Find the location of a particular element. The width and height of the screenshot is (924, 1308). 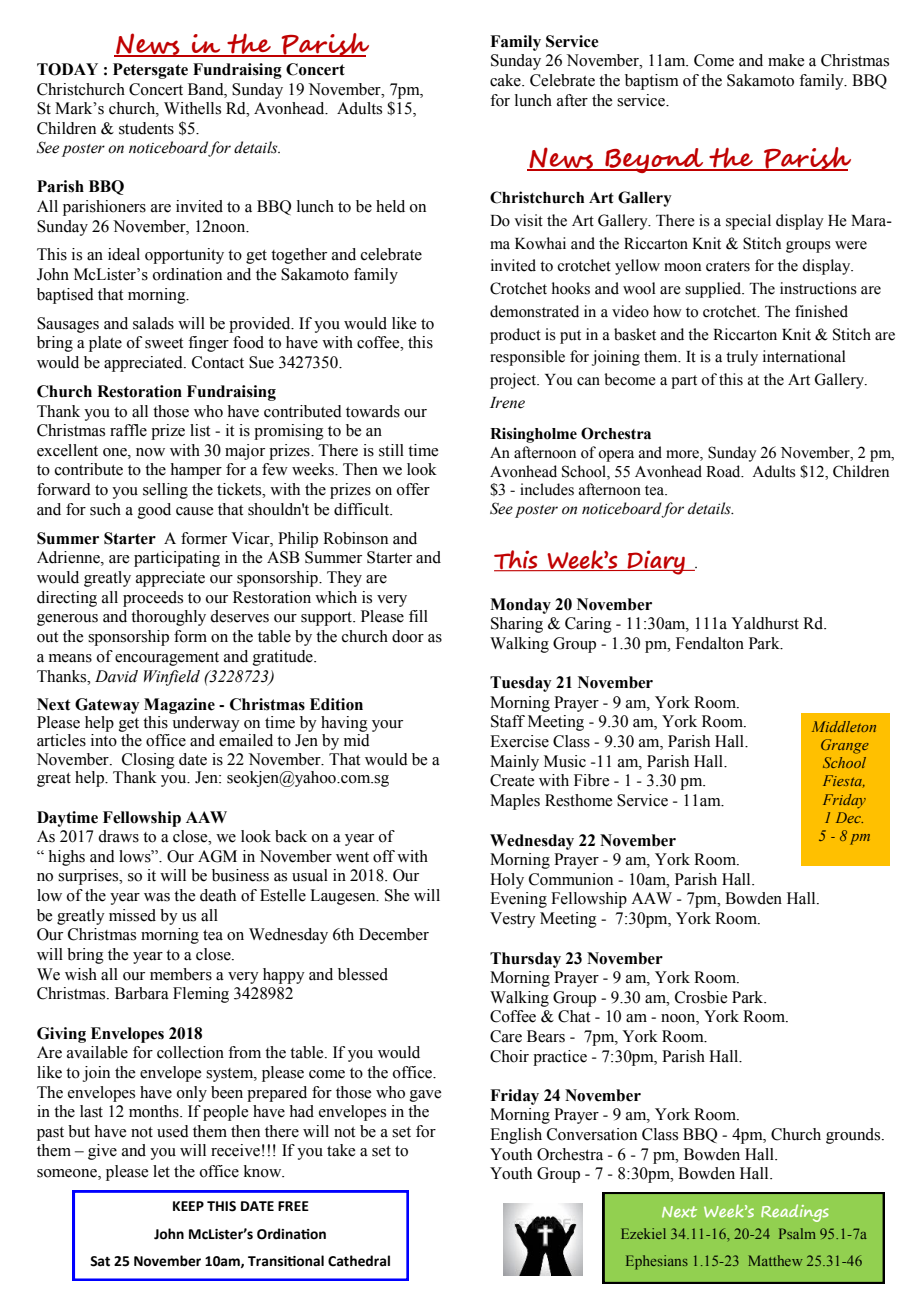

Holy is located at coordinates (507, 881).
